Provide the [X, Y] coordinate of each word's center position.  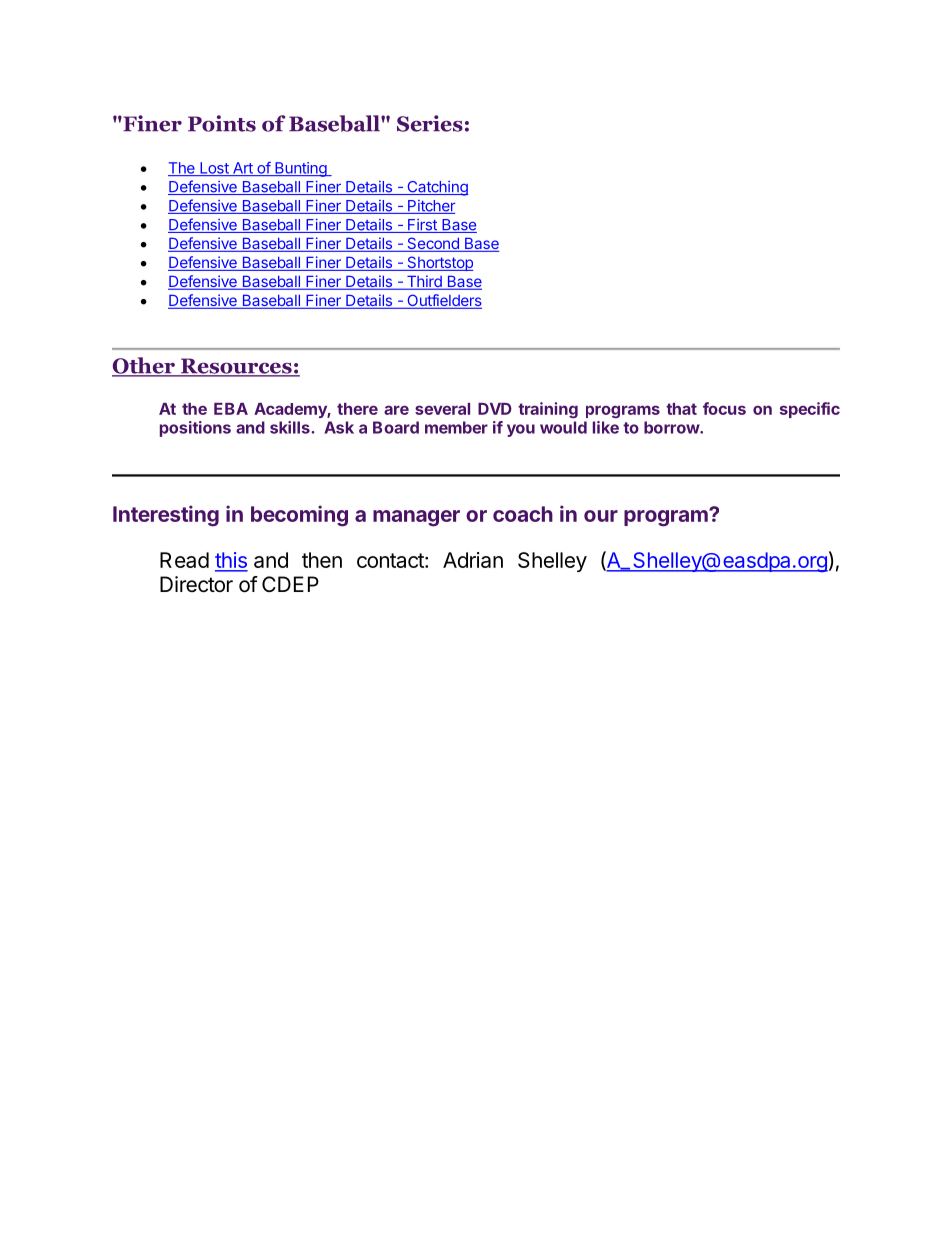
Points [222, 123]
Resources [236, 367]
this [231, 561]
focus [724, 408]
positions [195, 429]
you [521, 430]
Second [433, 244]
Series [430, 123]
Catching [436, 188]
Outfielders [443, 301]
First [422, 226]
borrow [672, 427]
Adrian [473, 560]
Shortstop [439, 263]
